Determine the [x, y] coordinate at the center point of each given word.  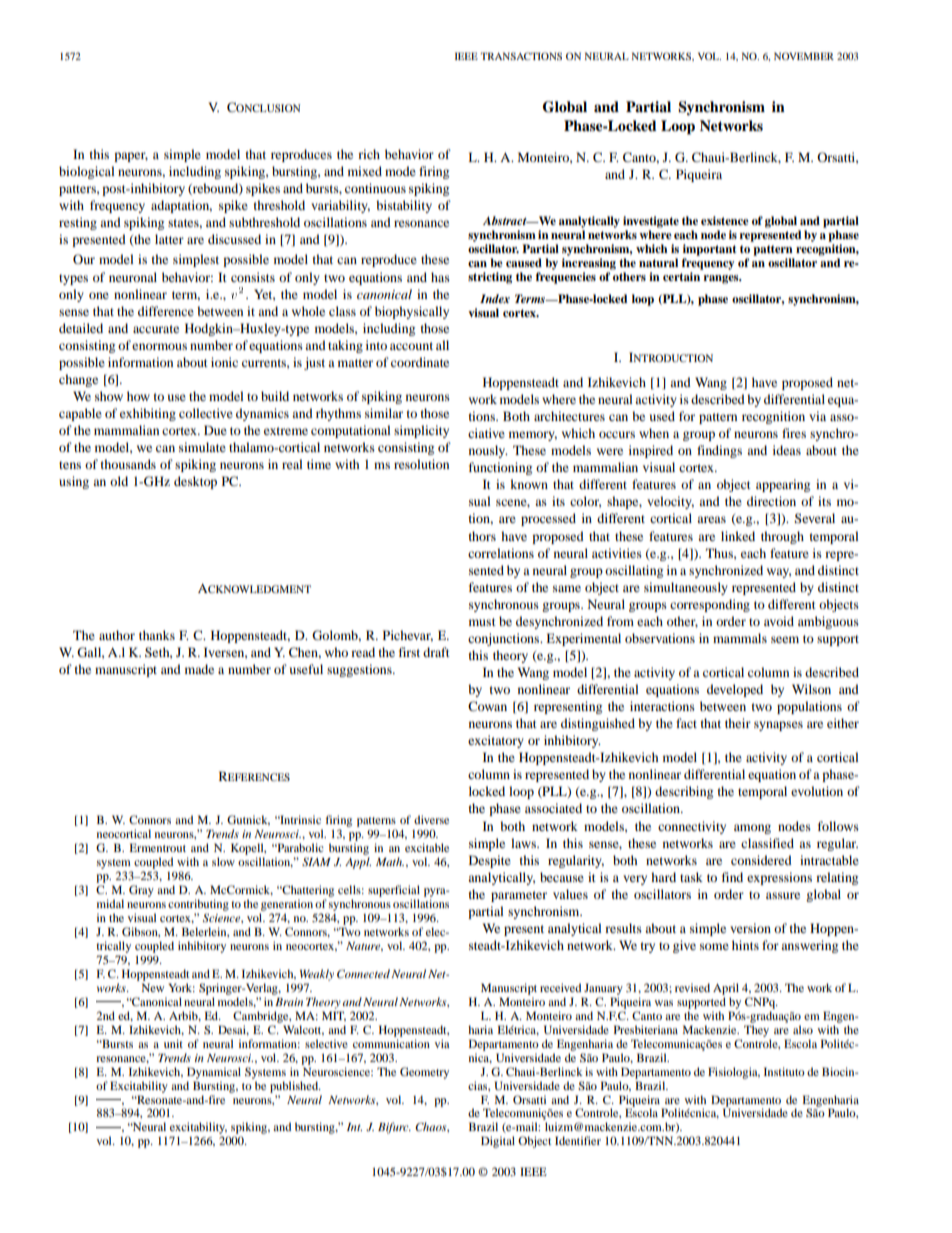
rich [369, 154]
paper [131, 157]
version [750, 928]
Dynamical [214, 1073]
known [529, 484]
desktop [195, 482]
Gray [141, 891]
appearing [783, 485]
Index [495, 298]
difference [166, 311]
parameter [519, 896]
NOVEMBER [804, 56]
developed [735, 690]
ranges [722, 279]
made [199, 669]
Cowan [487, 706]
